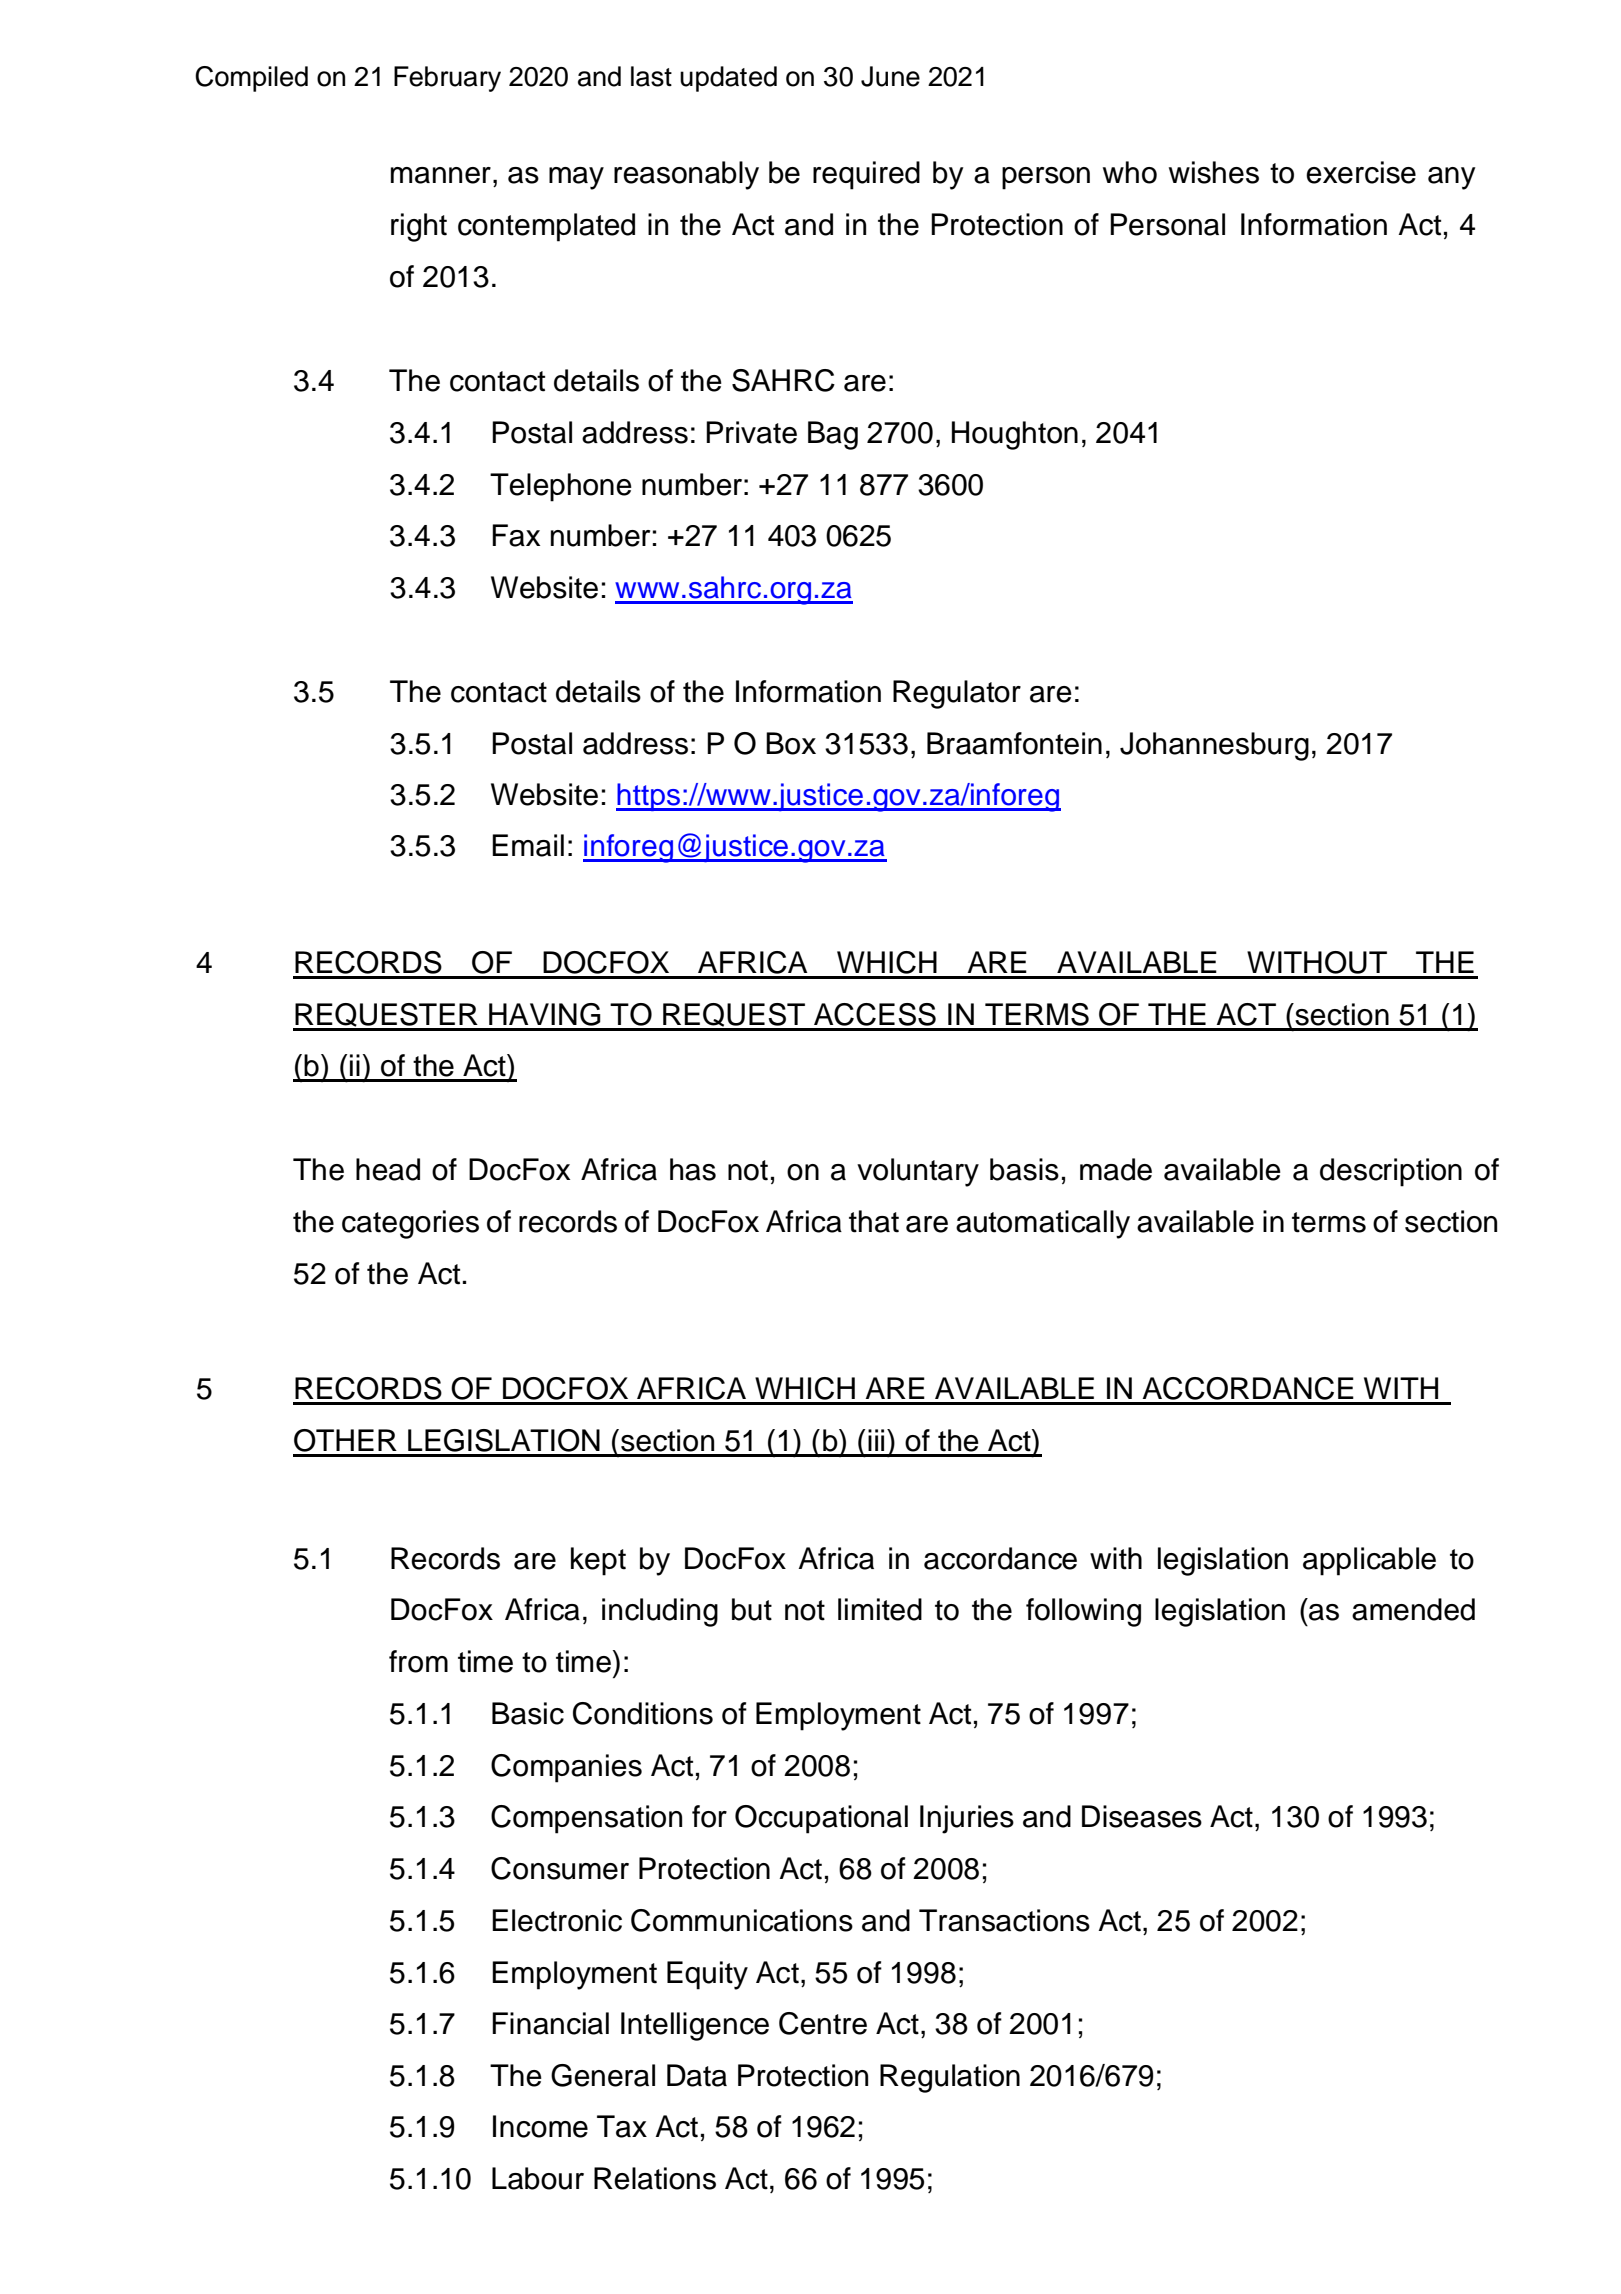  What do you see at coordinates (1361, 172) in the document?
I see `exercise` at bounding box center [1361, 172].
